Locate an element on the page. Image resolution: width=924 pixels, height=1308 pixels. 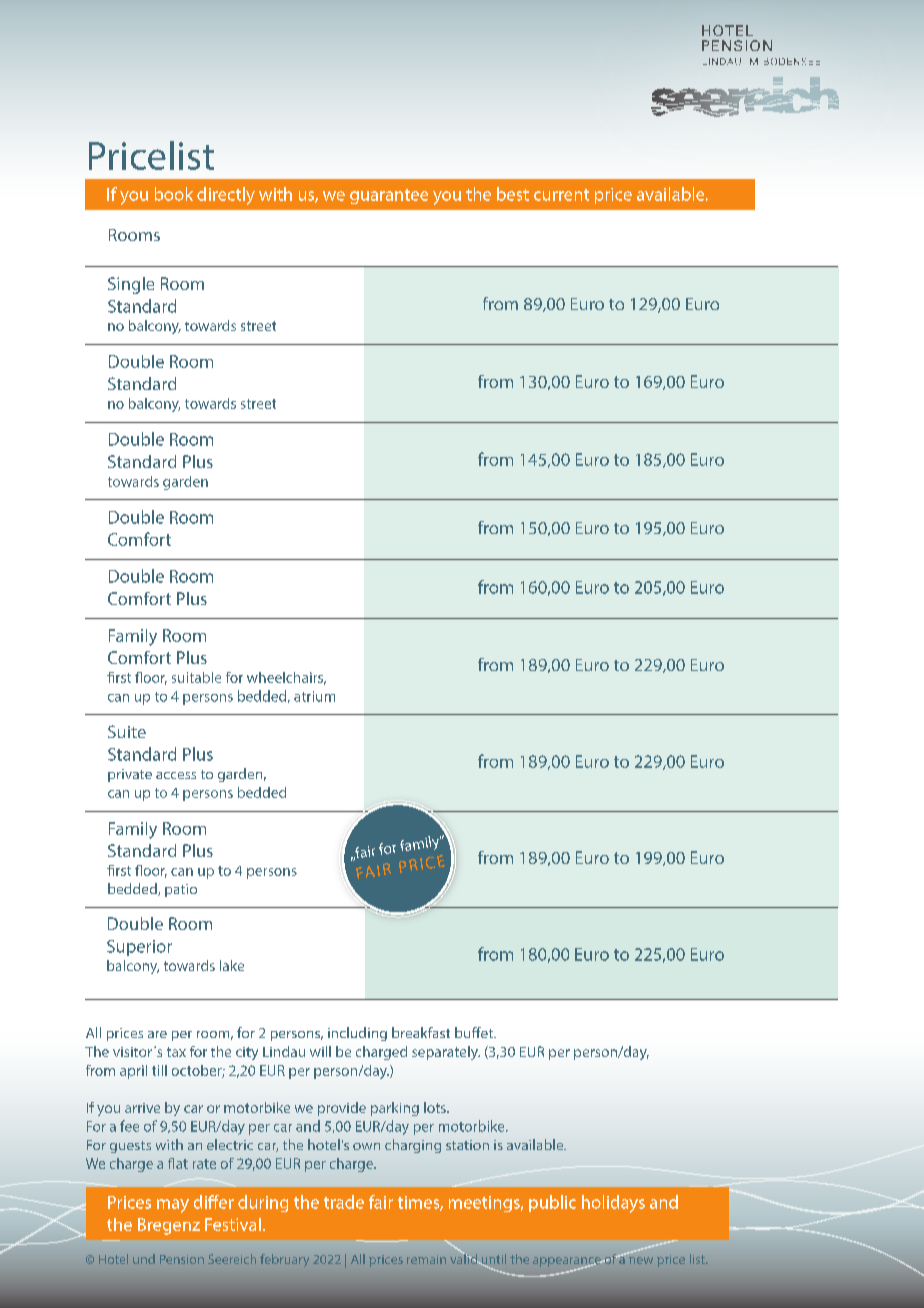
access is located at coordinates (176, 775).
